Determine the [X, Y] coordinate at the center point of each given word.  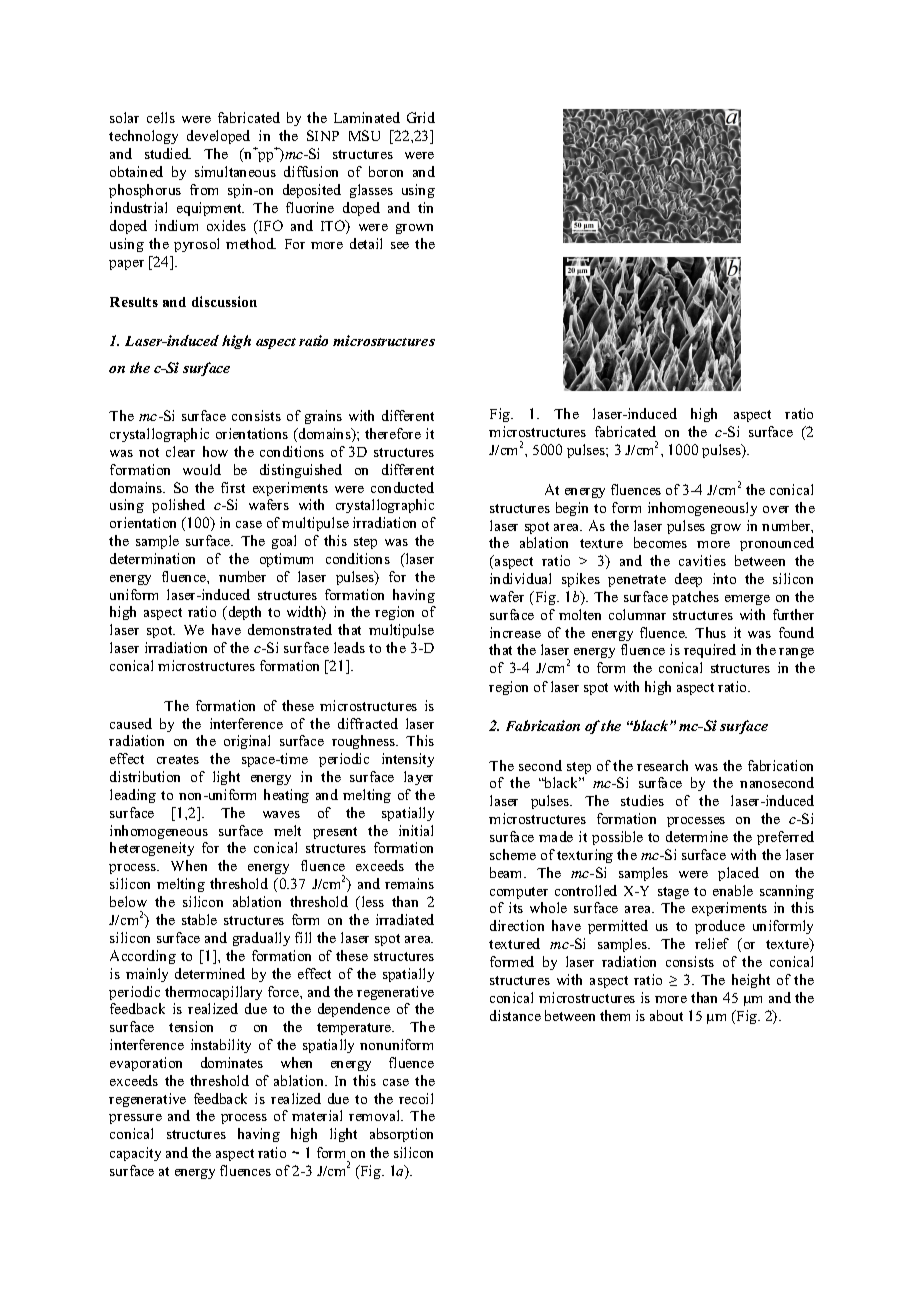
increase [515, 632]
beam [508, 872]
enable [733, 890]
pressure [135, 1119]
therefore [393, 433]
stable [199, 919]
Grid [421, 117]
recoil [416, 1098]
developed [218, 137]
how [215, 451]
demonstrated [290, 629]
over [776, 509]
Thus [710, 632]
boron [386, 171]
